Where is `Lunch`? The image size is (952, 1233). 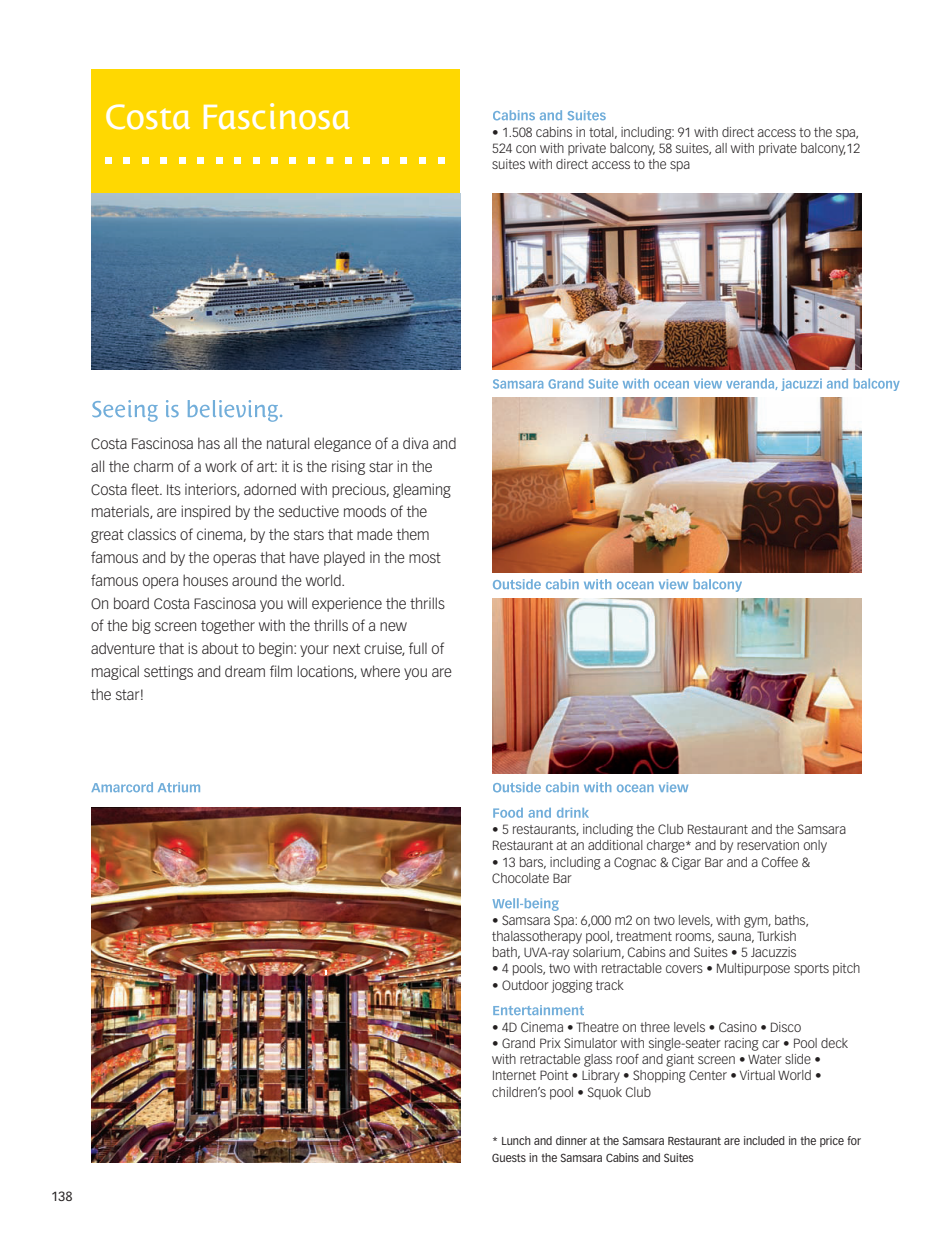
Lunch is located at coordinates (516, 1140).
